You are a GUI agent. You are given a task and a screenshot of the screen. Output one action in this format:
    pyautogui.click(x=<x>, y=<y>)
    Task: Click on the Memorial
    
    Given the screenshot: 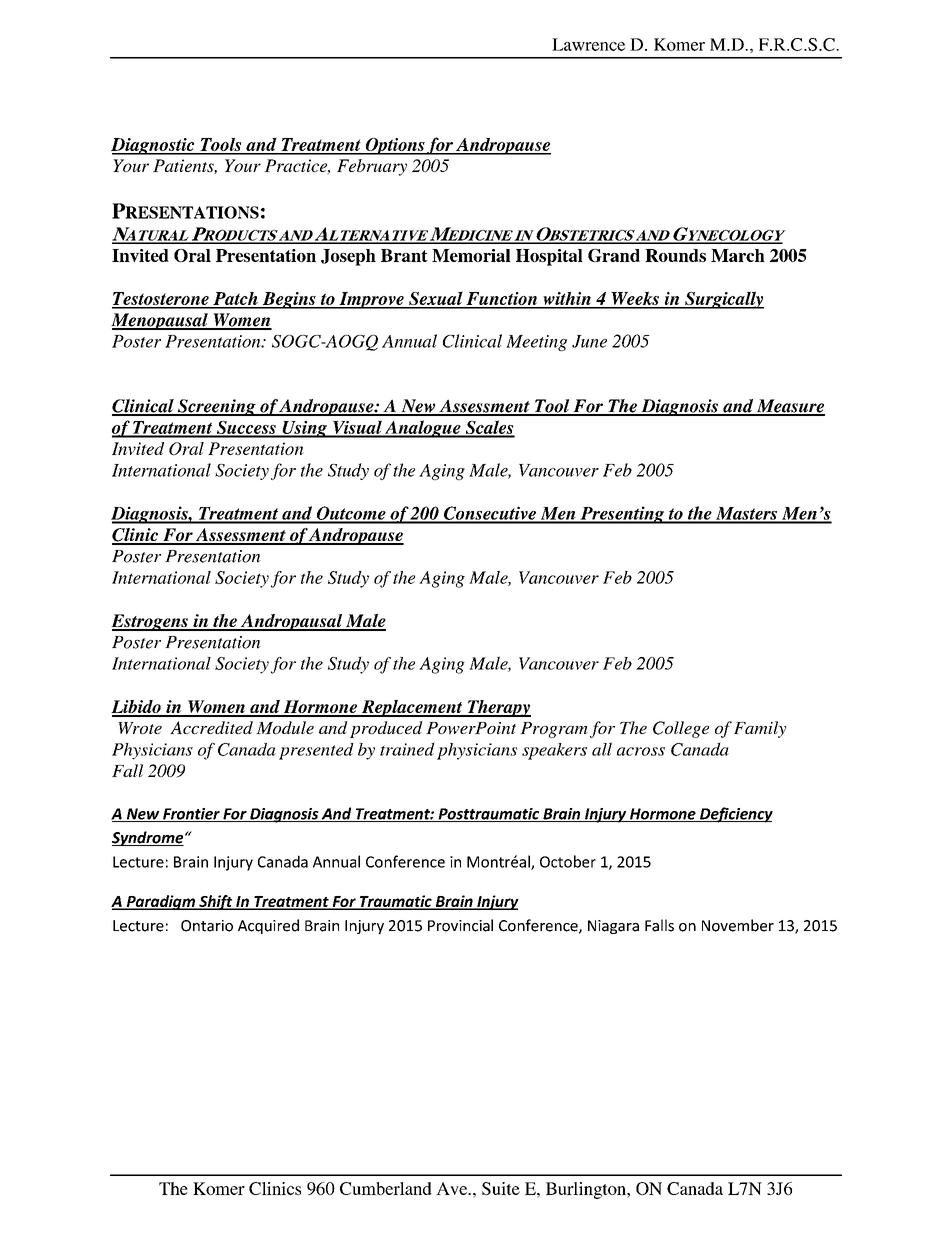 What is the action you would take?
    pyautogui.click(x=471, y=255)
